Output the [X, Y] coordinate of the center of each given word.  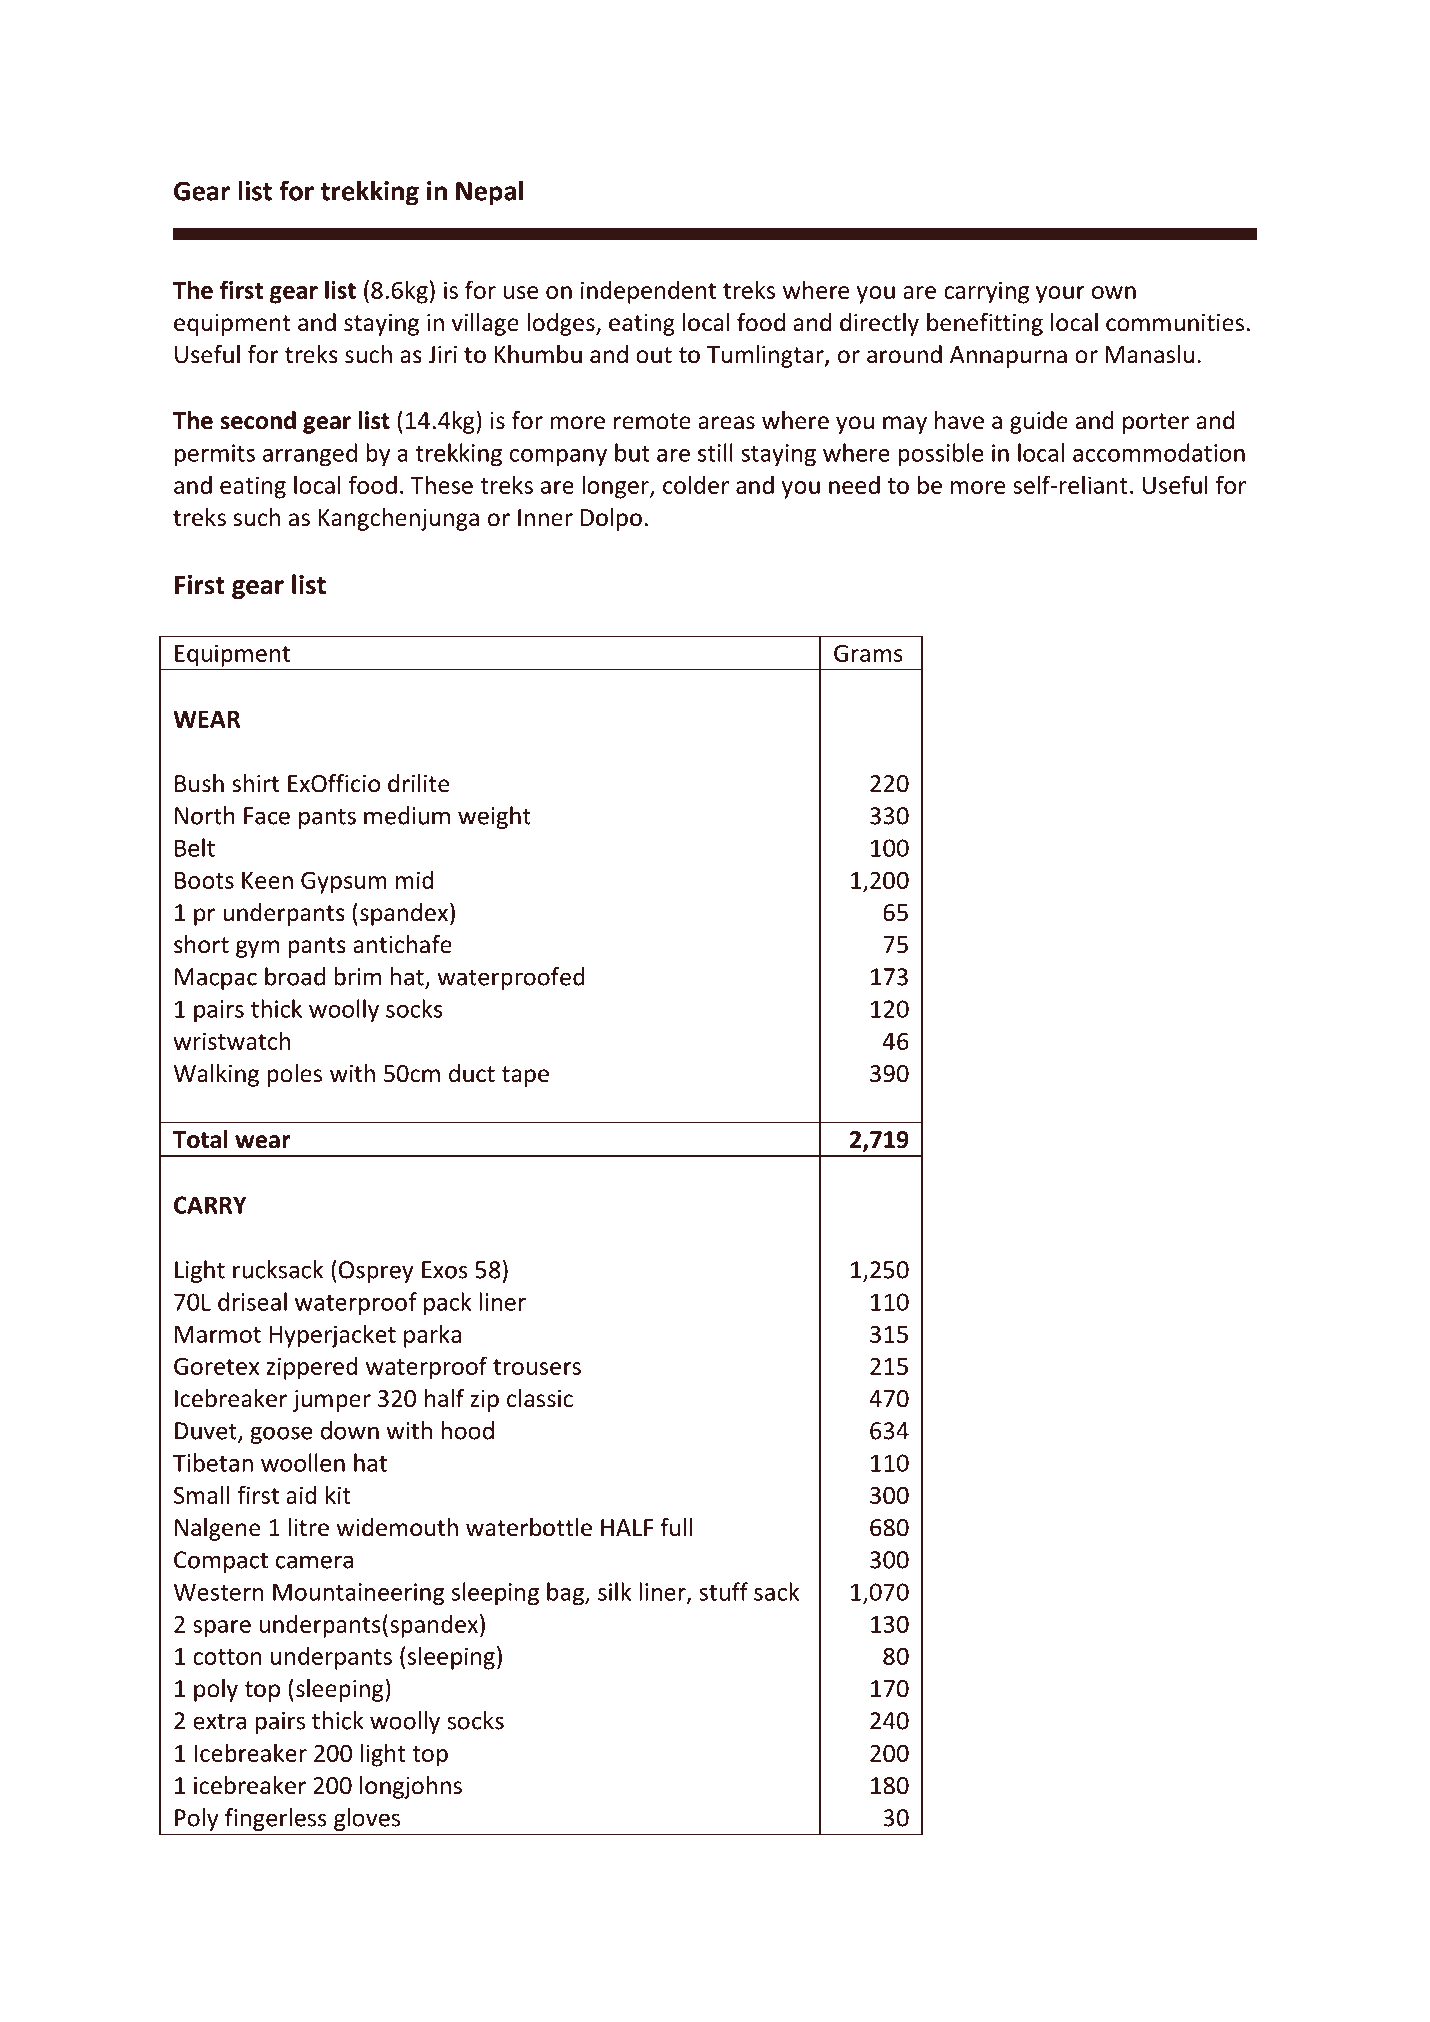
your [1060, 295]
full [676, 1527]
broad [295, 976]
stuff [723, 1591]
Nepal [489, 193]
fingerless [275, 1819]
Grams [868, 653]
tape [525, 1076]
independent [648, 292]
